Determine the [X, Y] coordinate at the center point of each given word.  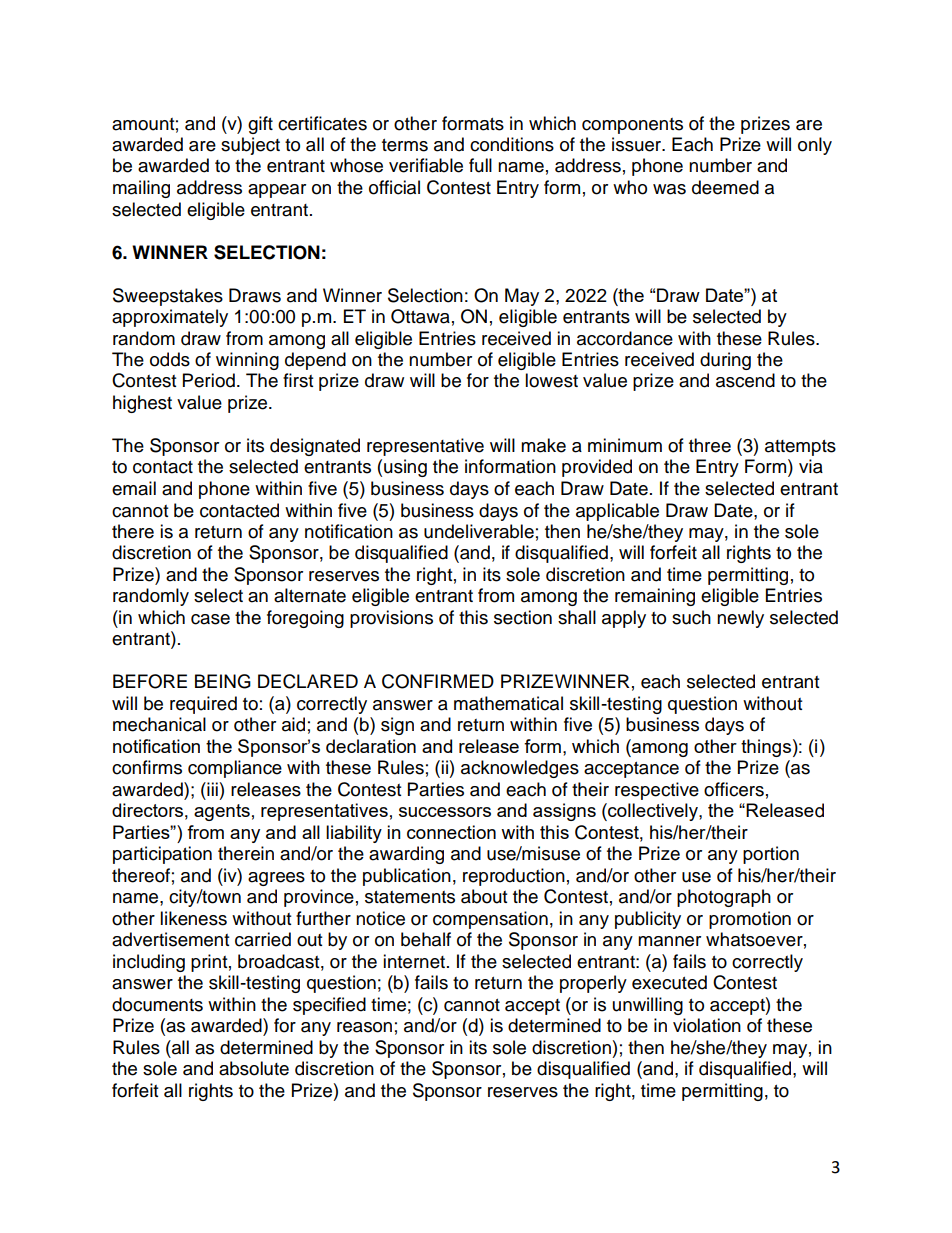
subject [250, 146]
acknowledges [520, 769]
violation [707, 1025]
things [766, 748]
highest [142, 404]
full [480, 165]
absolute [254, 1068]
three [710, 445]
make [543, 445]
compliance [235, 769]
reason [364, 1027]
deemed [725, 187]
